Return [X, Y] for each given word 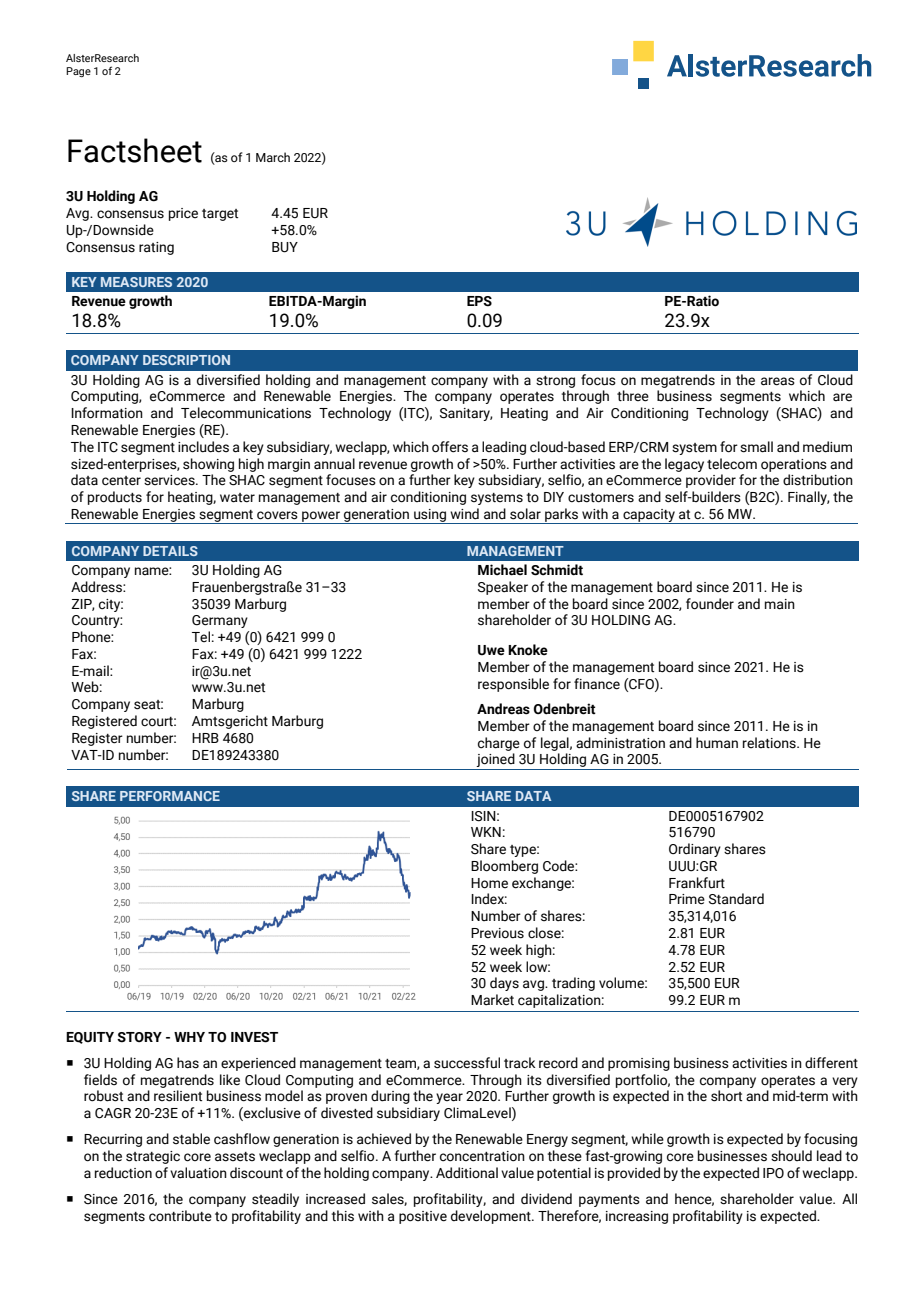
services [170, 480]
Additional [467, 1173]
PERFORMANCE [170, 796]
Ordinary [695, 850]
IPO [773, 1173]
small [756, 447]
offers [450, 447]
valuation [198, 1173]
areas [778, 381]
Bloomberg [504, 867]
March [273, 157]
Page [78, 72]
